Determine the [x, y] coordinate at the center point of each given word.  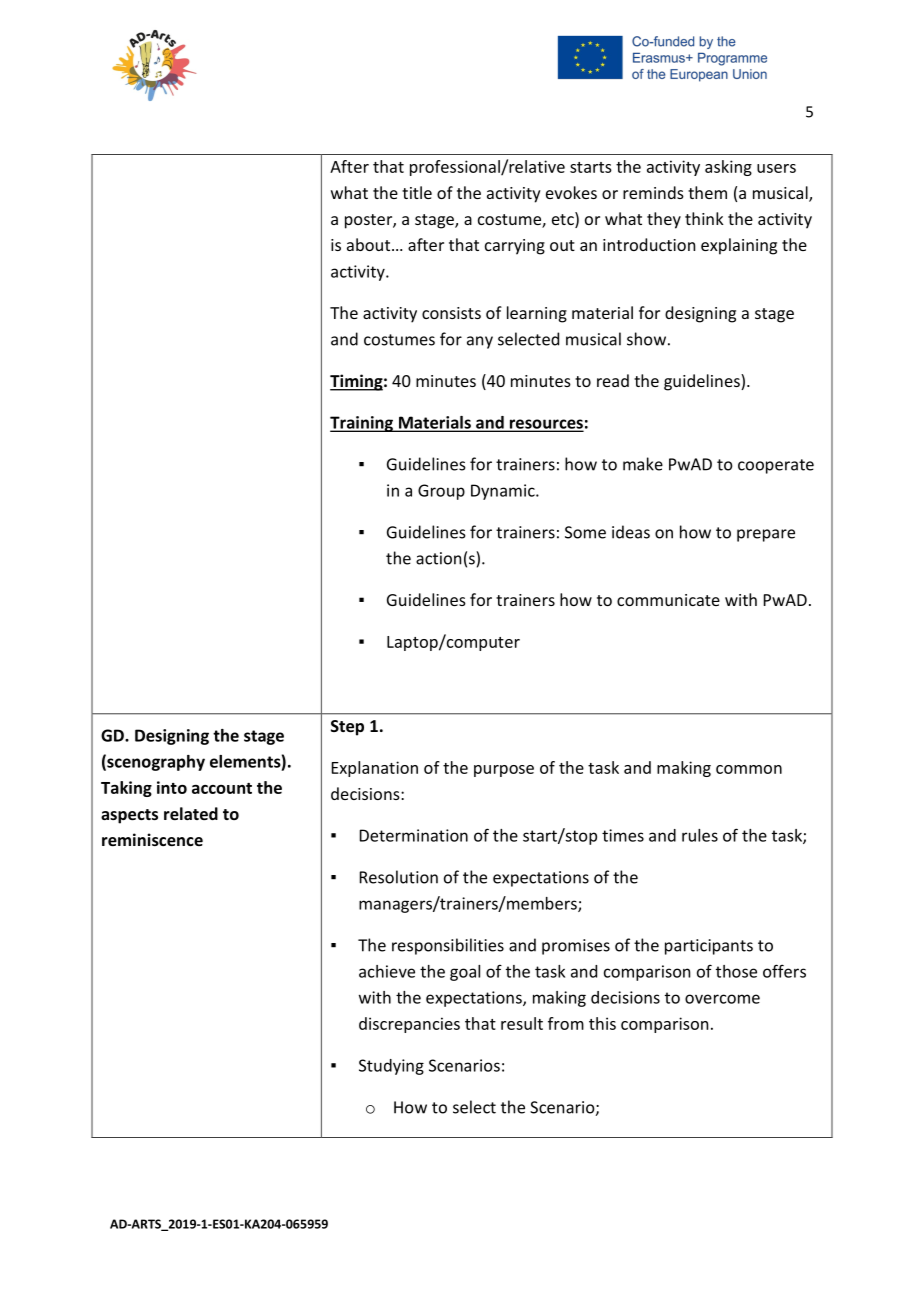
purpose [504, 771]
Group [441, 492]
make [643, 464]
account [222, 788]
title [417, 192]
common [749, 769]
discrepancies [409, 1025]
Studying [391, 1067]
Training [363, 424]
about [370, 244]
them [707, 192]
